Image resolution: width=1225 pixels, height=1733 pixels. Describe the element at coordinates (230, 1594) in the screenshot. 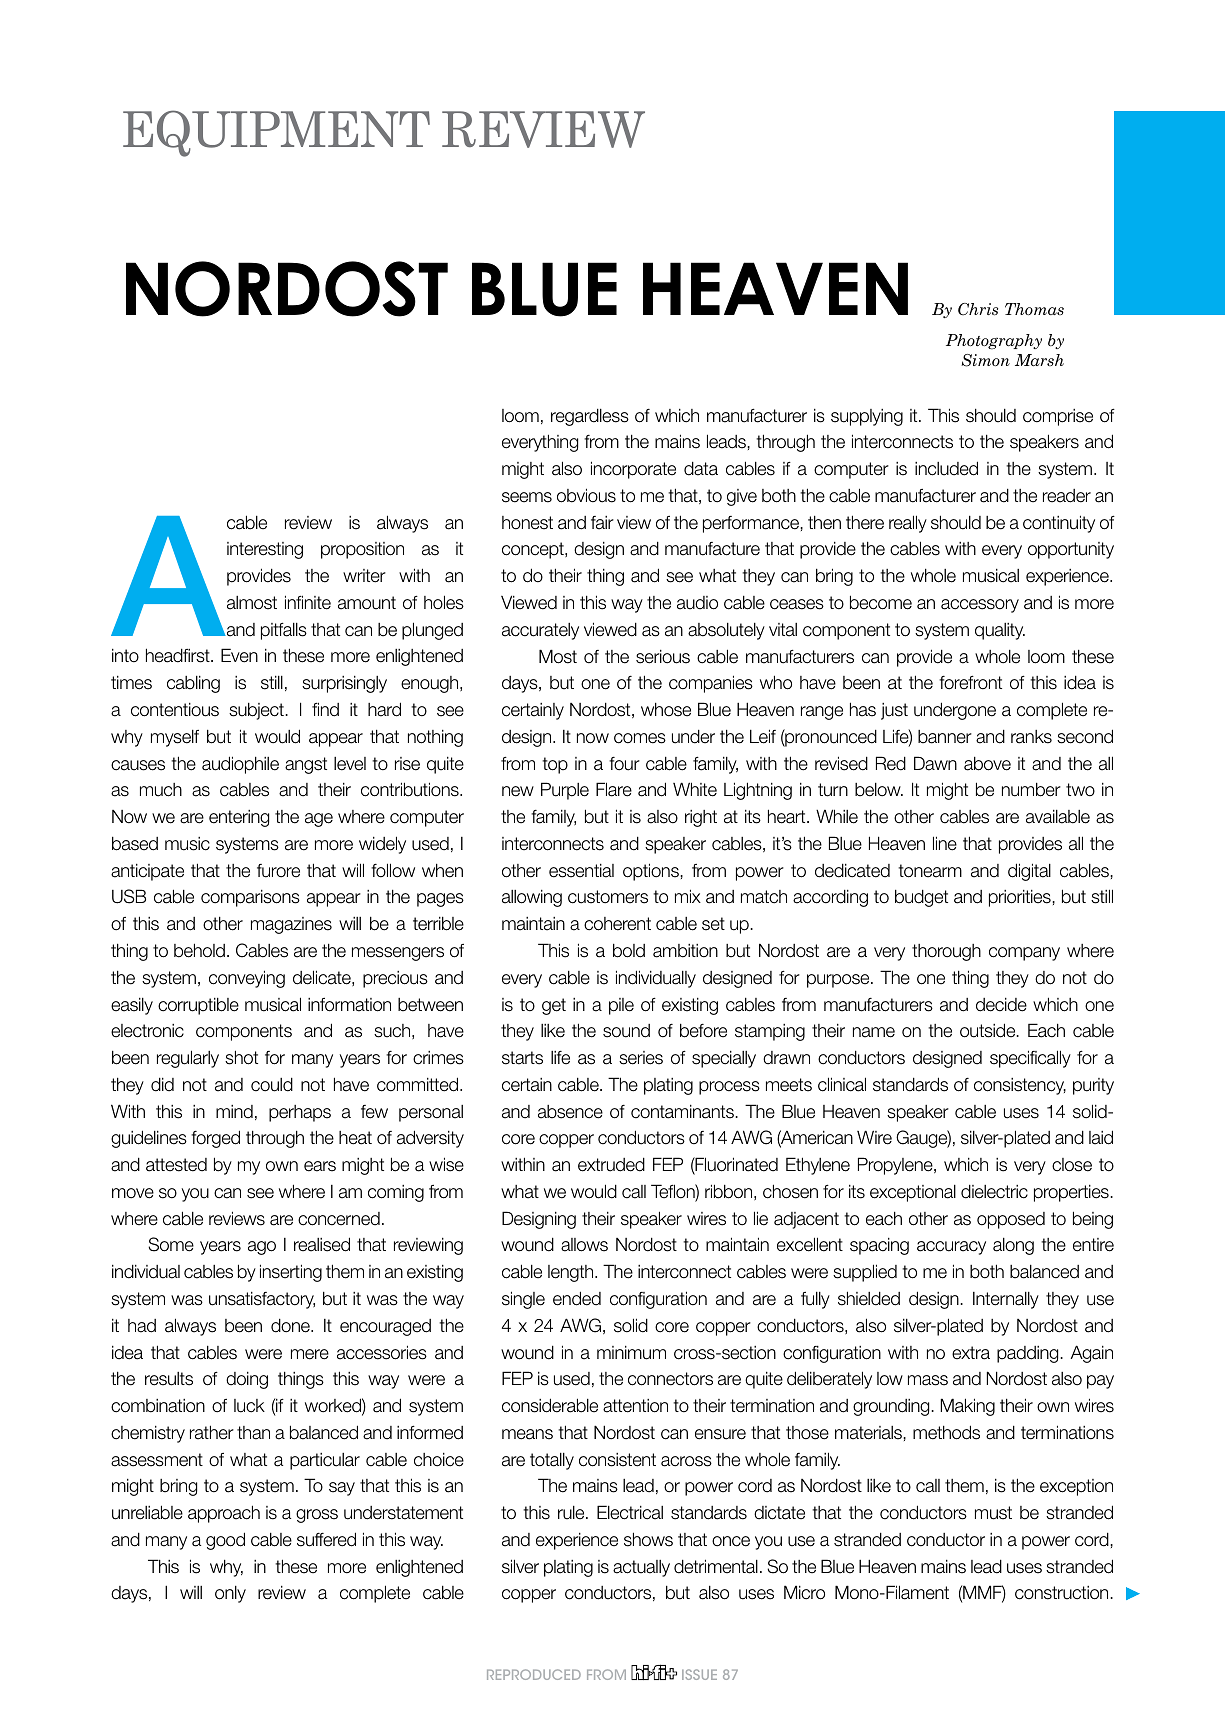

I see `only` at that location.
